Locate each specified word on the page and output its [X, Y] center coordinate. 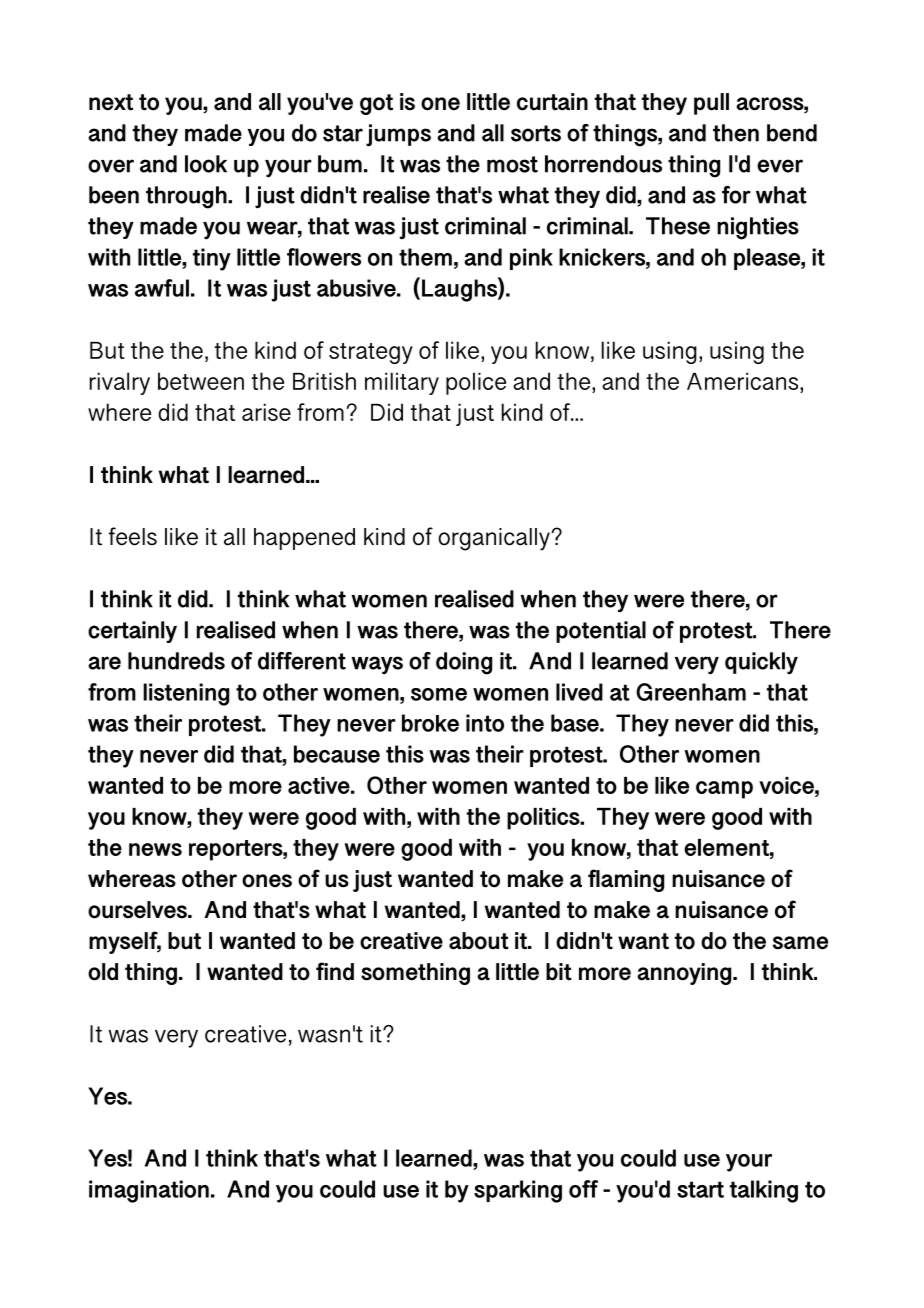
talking [764, 1191]
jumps [398, 135]
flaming [626, 880]
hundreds [176, 661]
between [201, 381]
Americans [742, 381]
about [479, 941]
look [206, 164]
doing [464, 663]
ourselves [138, 910]
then [736, 133]
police [476, 383]
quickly [761, 663]
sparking [518, 1191]
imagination [149, 1191]
